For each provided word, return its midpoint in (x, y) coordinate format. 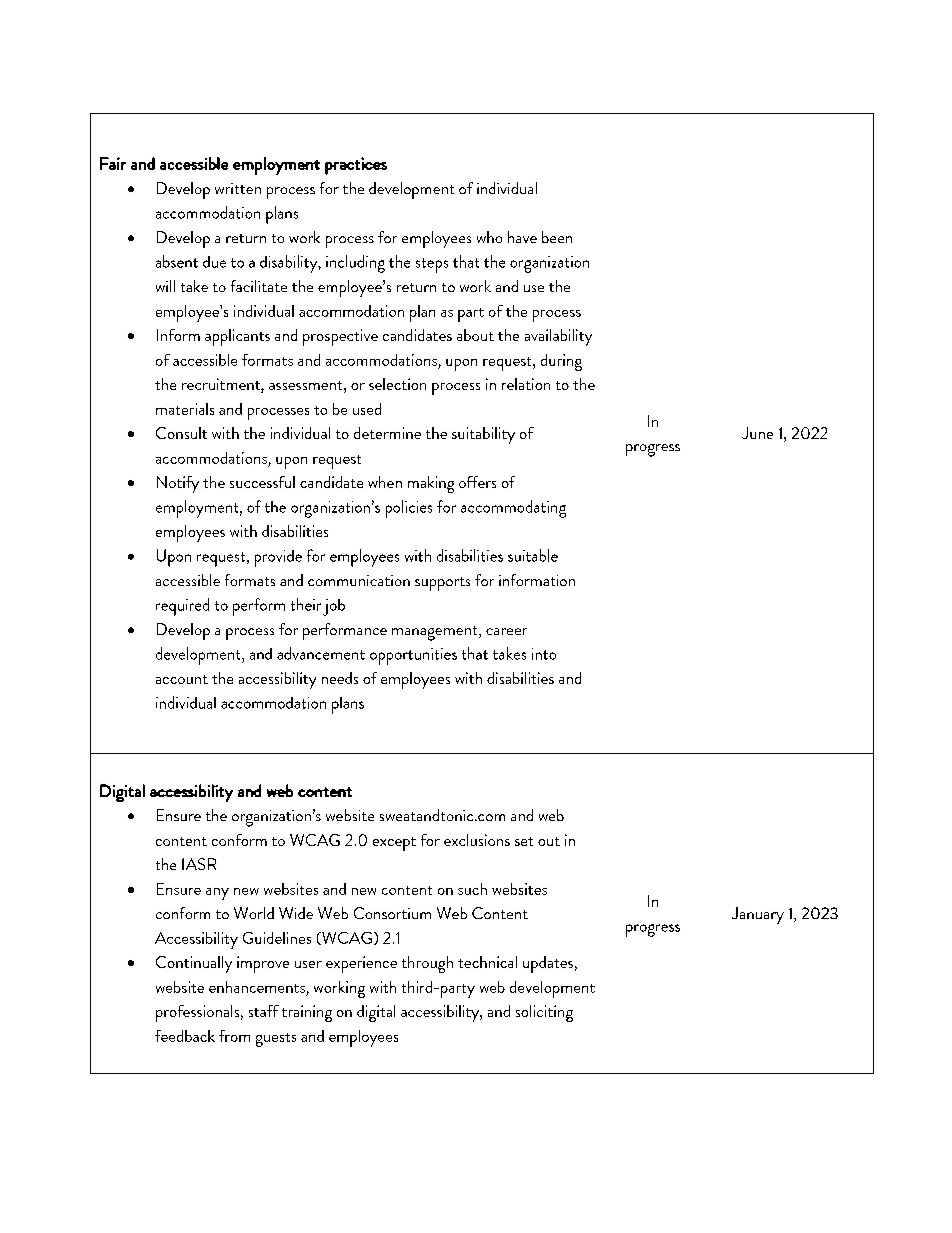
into (544, 654)
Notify (178, 484)
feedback (185, 1036)
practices (356, 166)
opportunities (413, 656)
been (557, 237)
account (182, 679)
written (238, 188)
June (757, 433)
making (431, 484)
